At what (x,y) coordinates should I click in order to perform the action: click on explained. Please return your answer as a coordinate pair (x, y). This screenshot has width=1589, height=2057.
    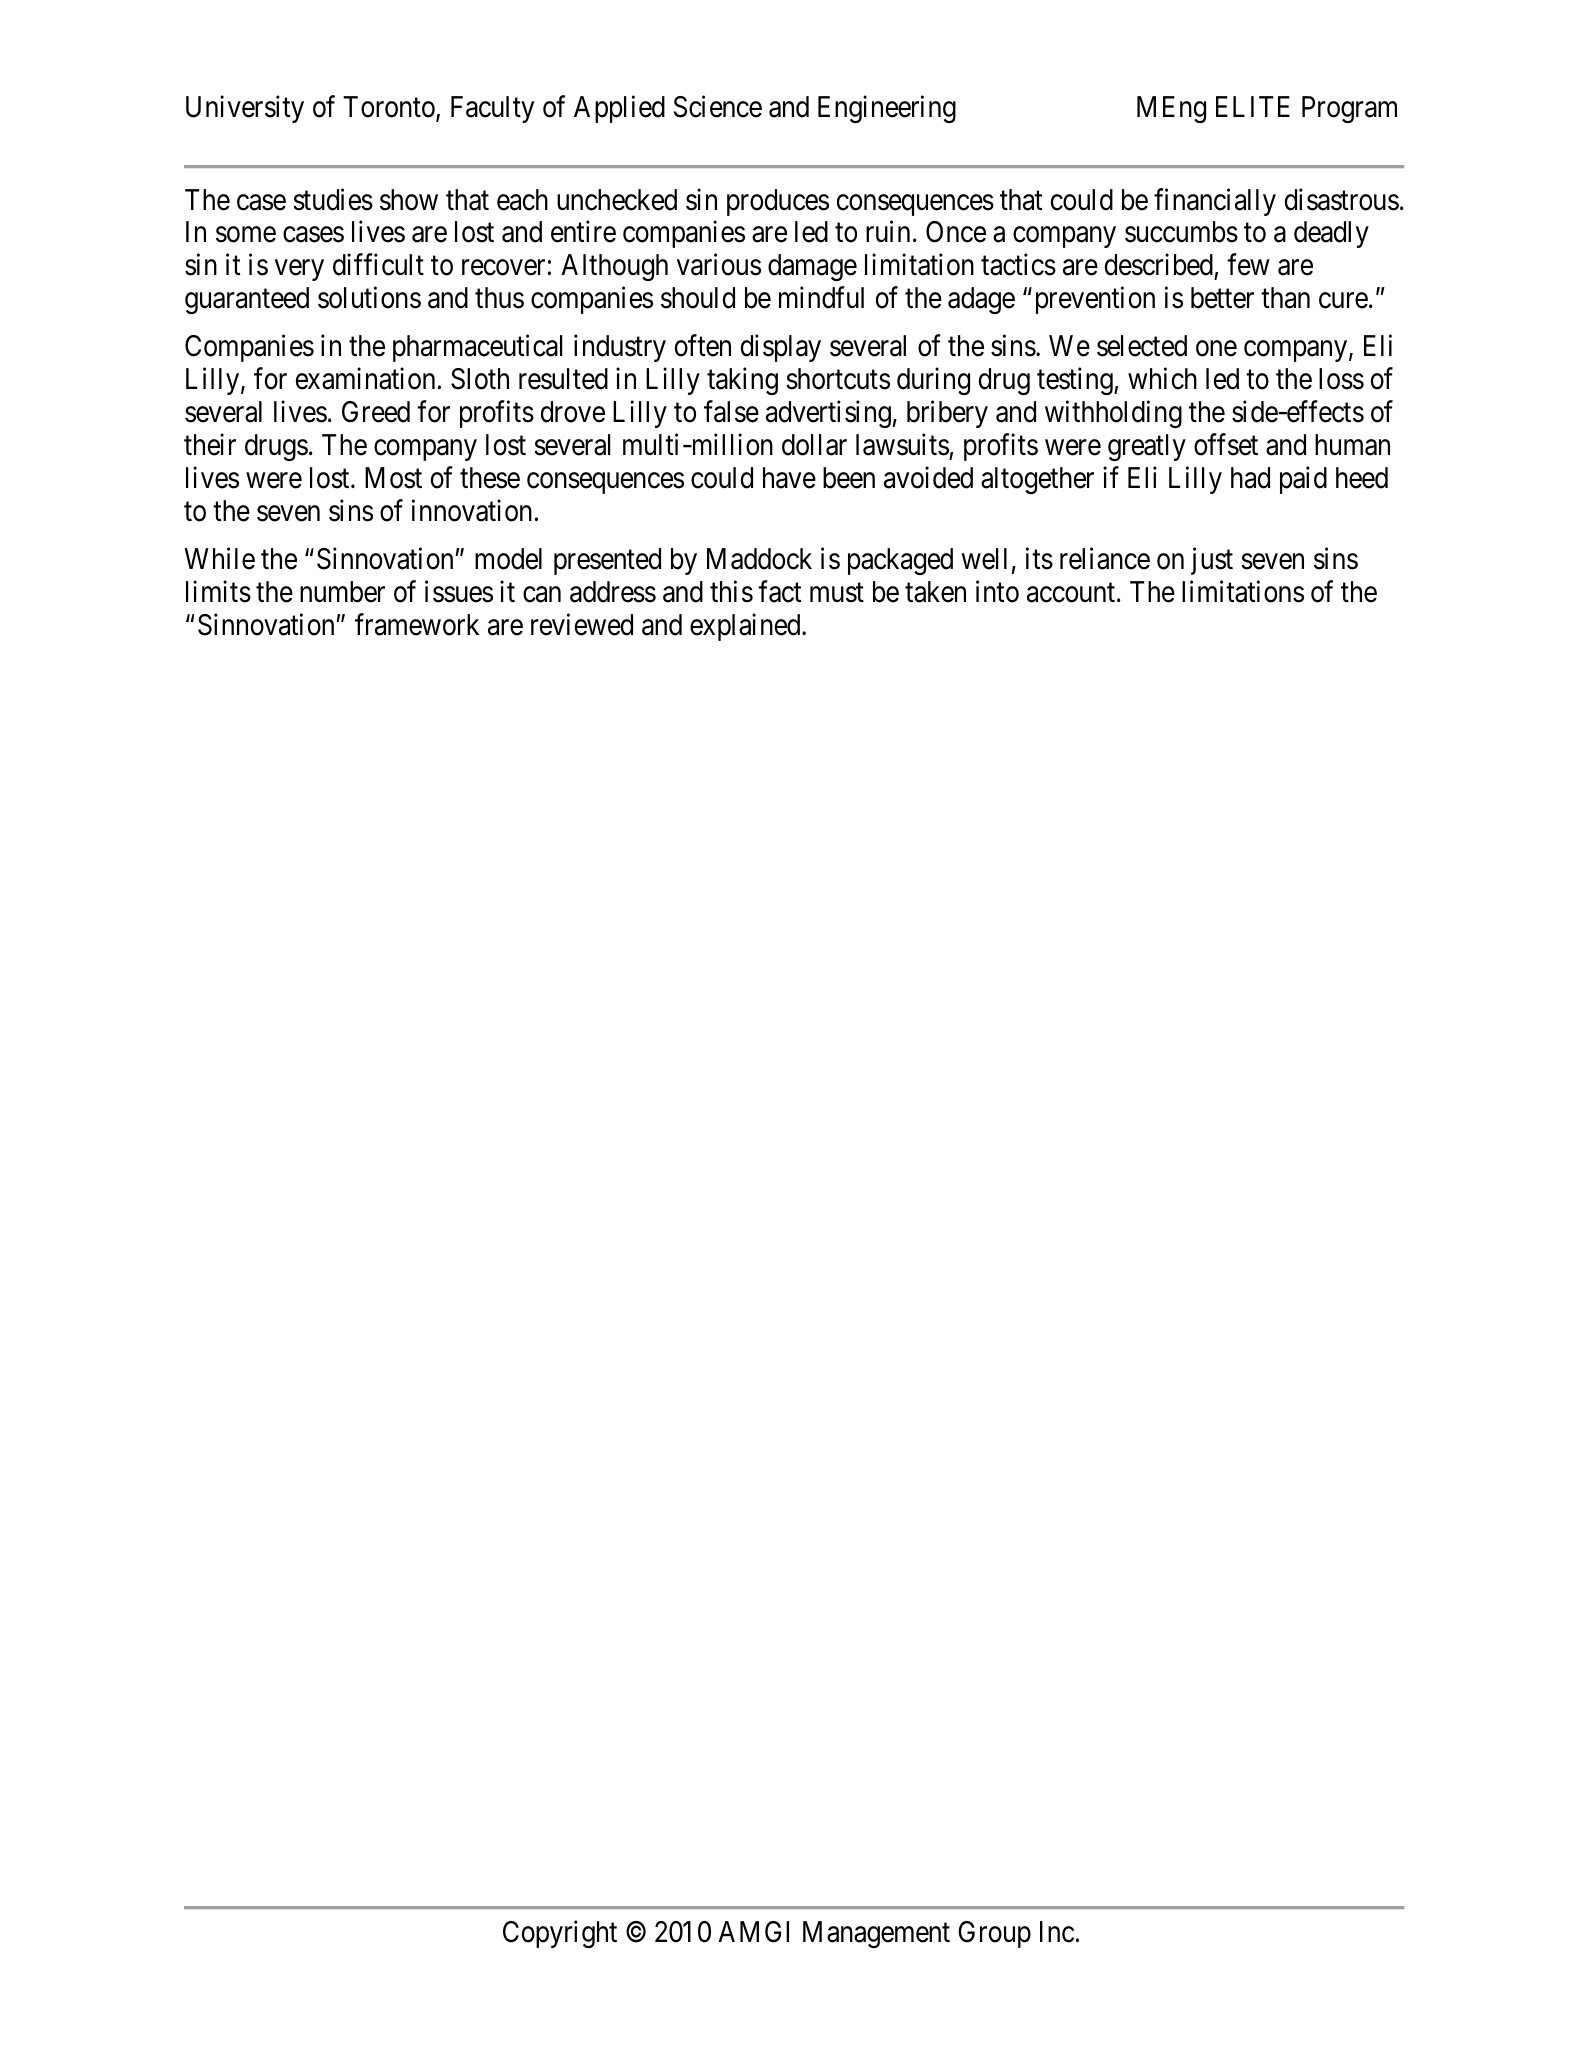
    Looking at the image, I should click on (746, 627).
